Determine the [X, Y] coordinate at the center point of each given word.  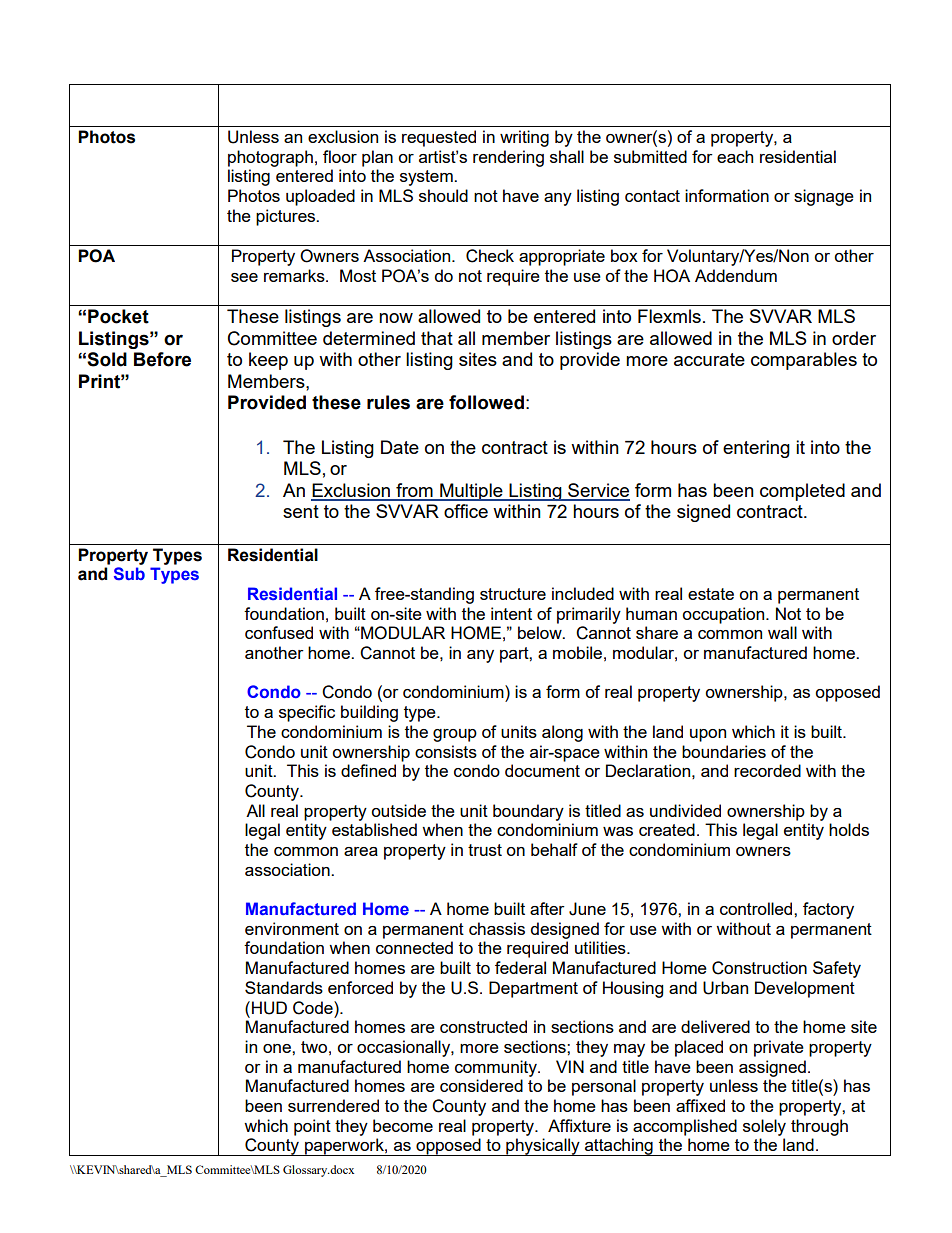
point [312, 1127]
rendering [508, 158]
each [735, 156]
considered [481, 1085]
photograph [270, 158]
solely [764, 1127]
